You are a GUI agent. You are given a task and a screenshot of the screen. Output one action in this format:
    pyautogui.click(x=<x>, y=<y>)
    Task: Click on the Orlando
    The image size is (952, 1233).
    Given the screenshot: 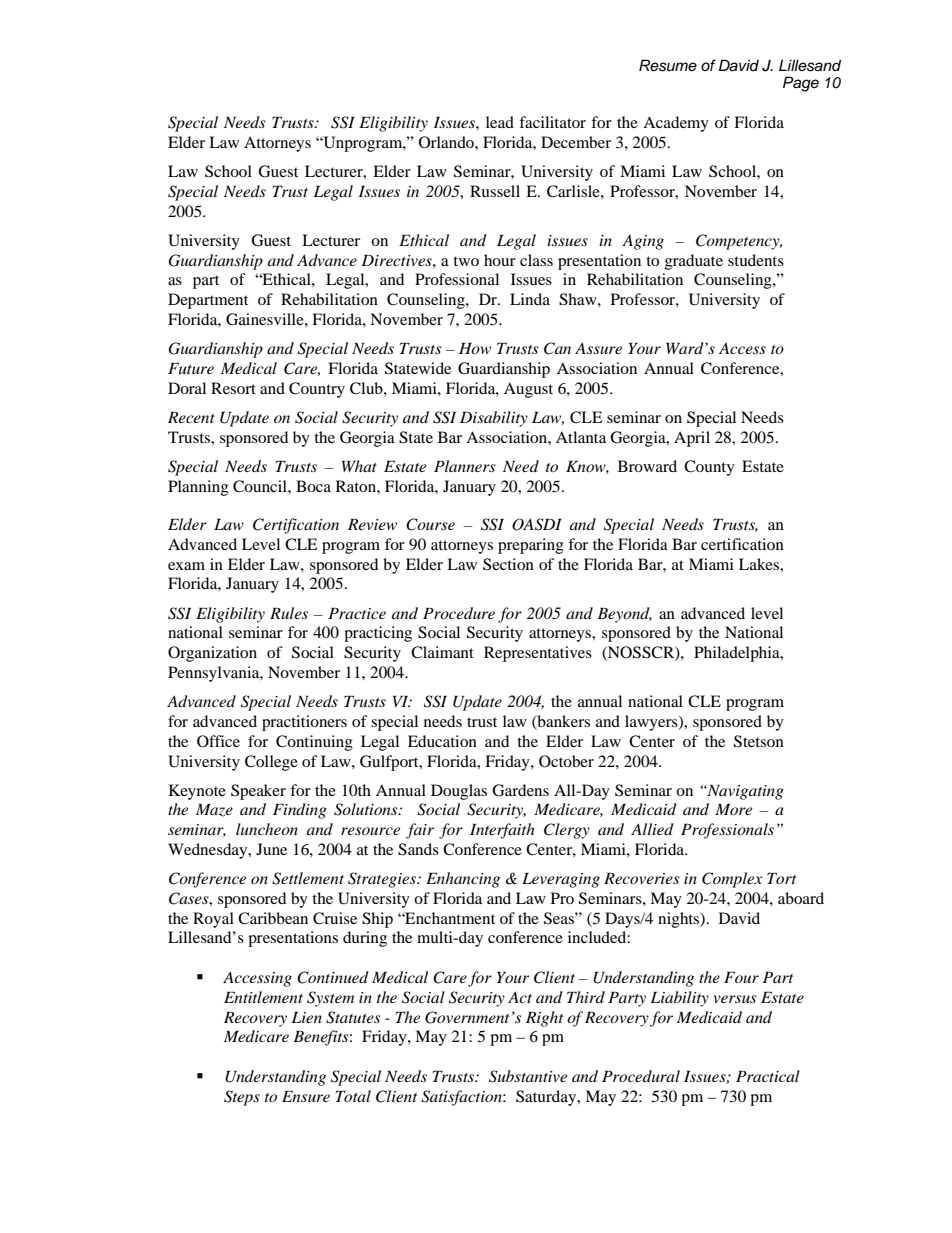 What is the action you would take?
    pyautogui.click(x=447, y=142)
